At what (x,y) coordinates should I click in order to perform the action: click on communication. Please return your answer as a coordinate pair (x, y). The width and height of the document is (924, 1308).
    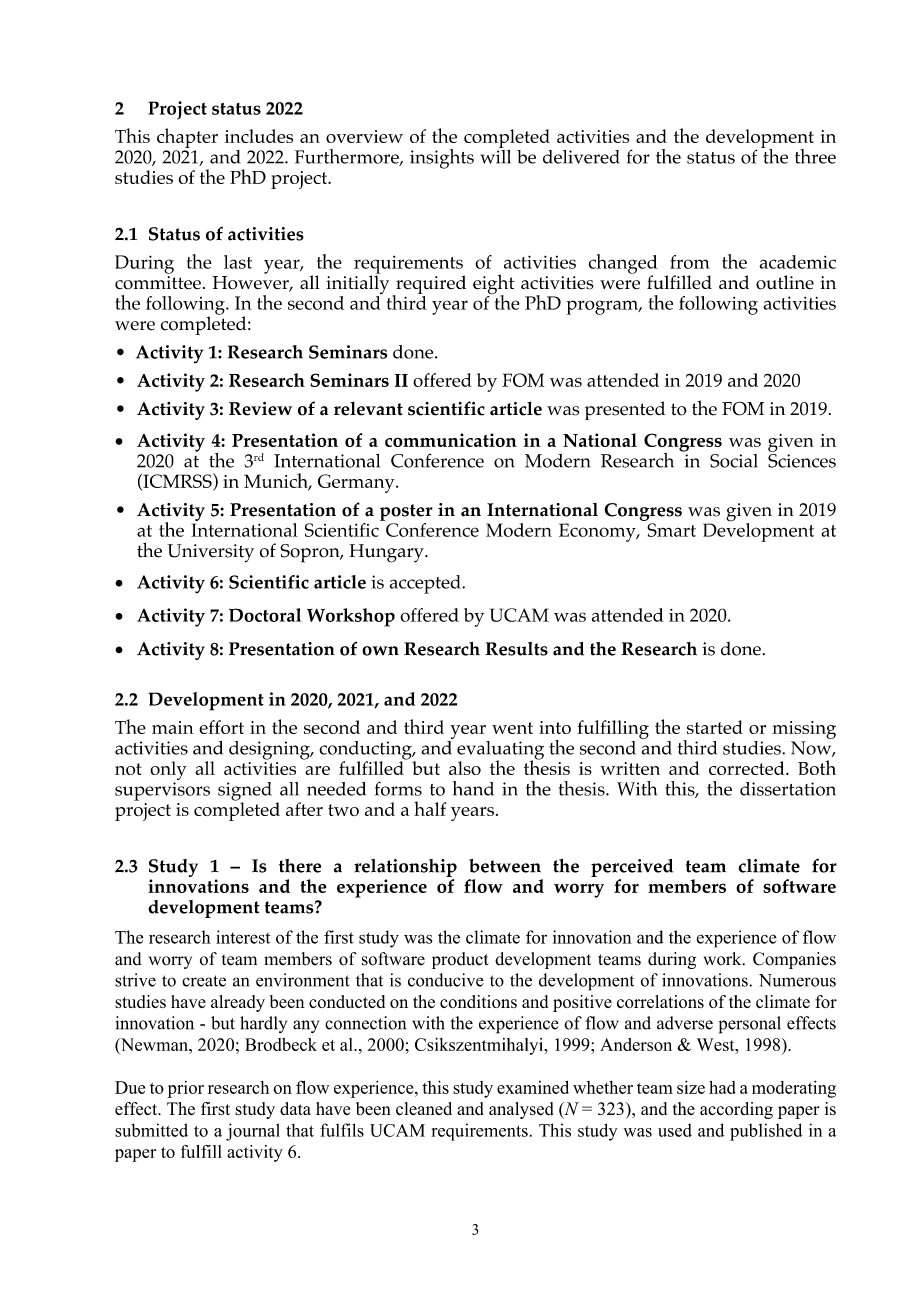
    Looking at the image, I should click on (451, 440).
